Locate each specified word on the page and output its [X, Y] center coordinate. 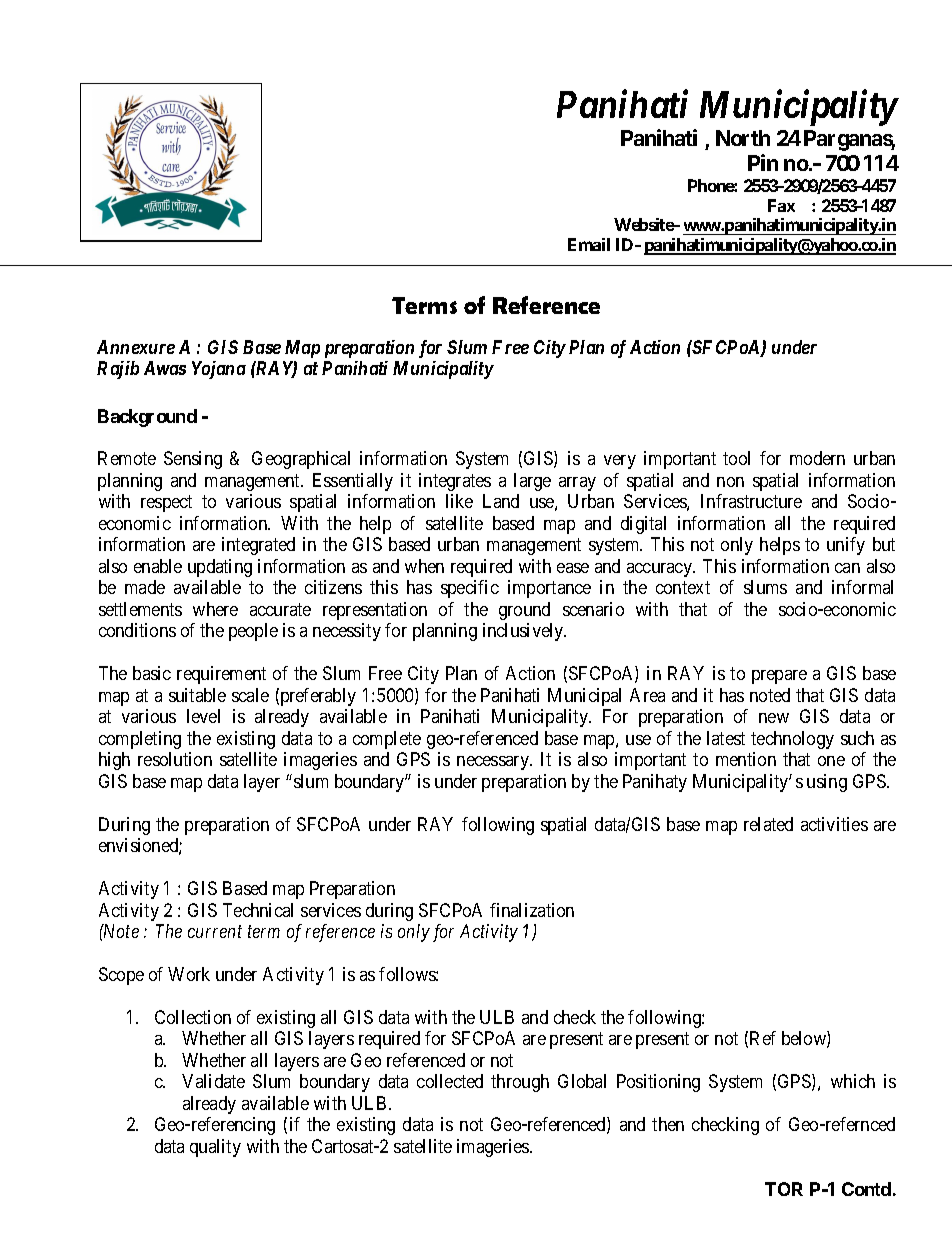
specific [470, 589]
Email [589, 244]
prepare [779, 677]
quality [215, 1148]
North [743, 138]
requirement [221, 675]
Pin [763, 162]
